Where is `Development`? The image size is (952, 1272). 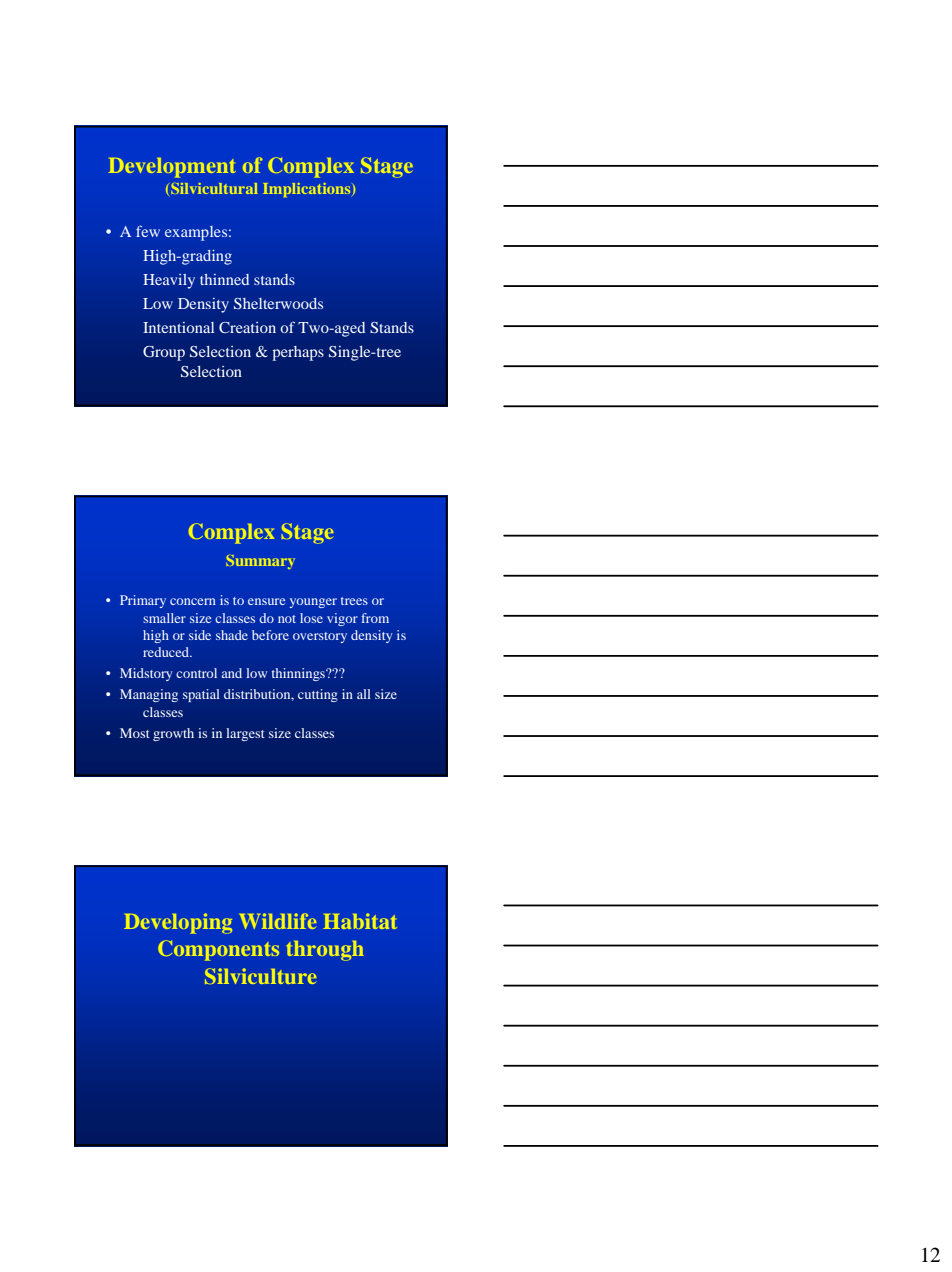 Development is located at coordinates (172, 168).
